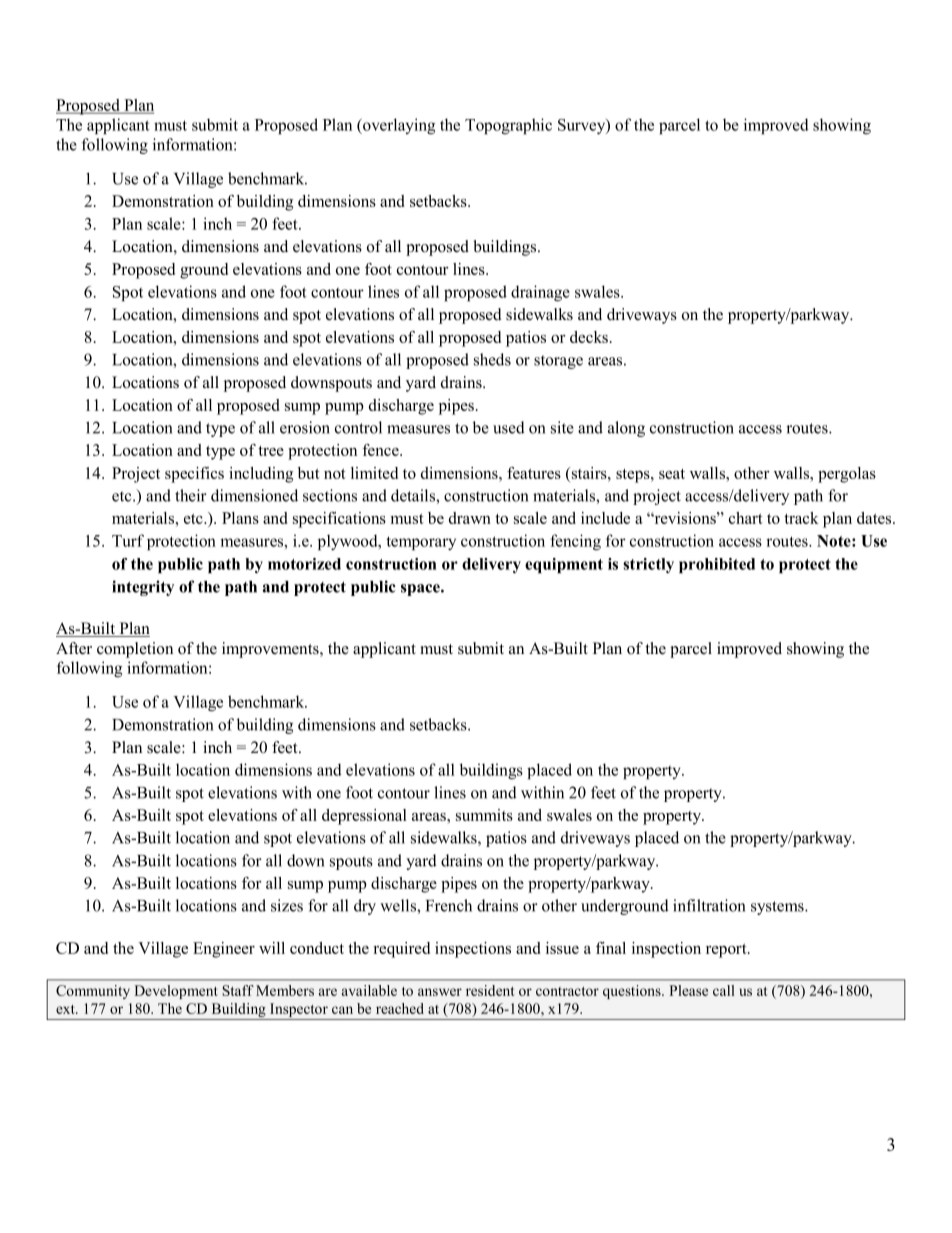 This screenshot has height=1233, width=952. Describe the element at coordinates (176, 992) in the screenshot. I see `Development` at that location.
